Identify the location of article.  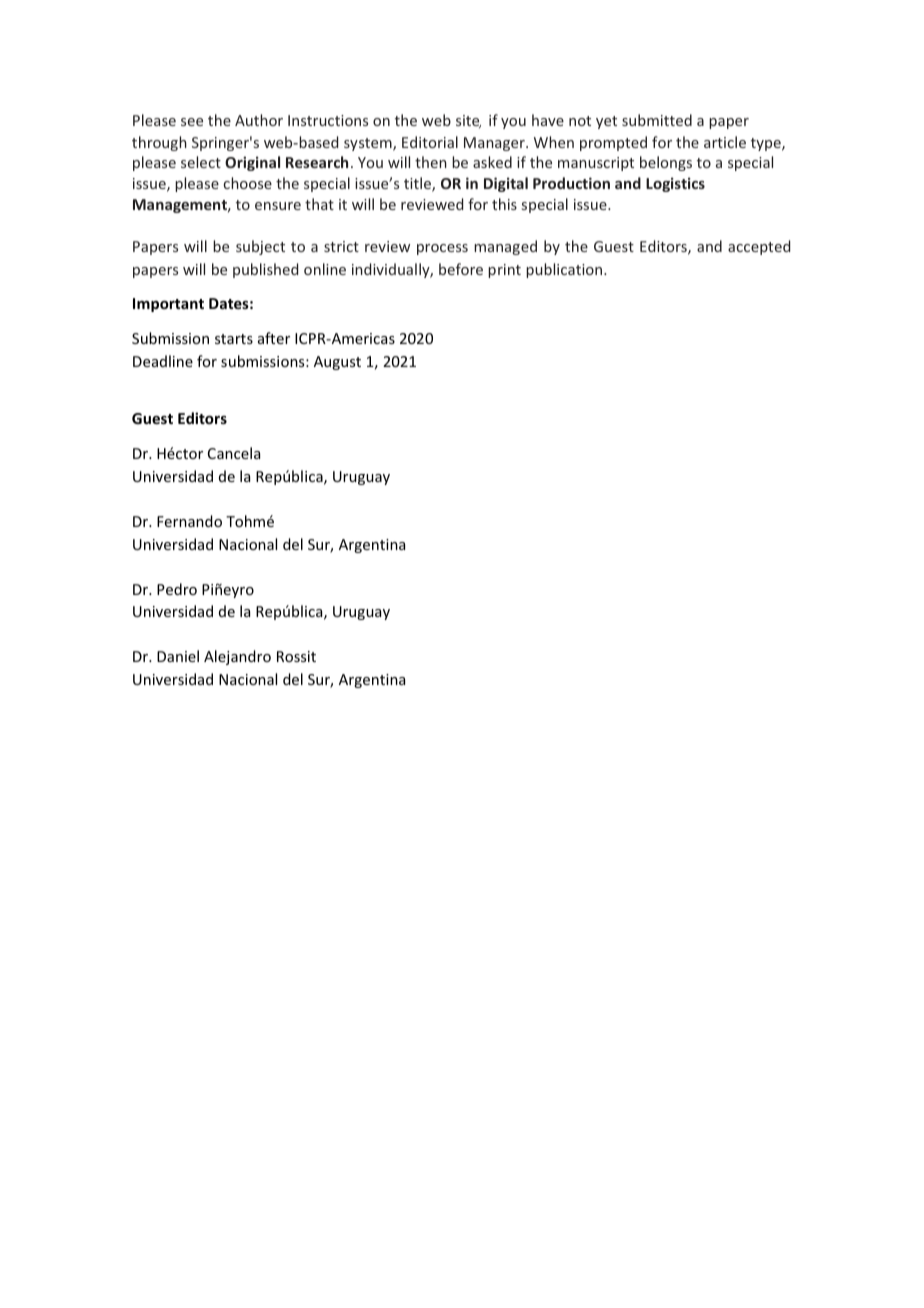
(725, 142).
